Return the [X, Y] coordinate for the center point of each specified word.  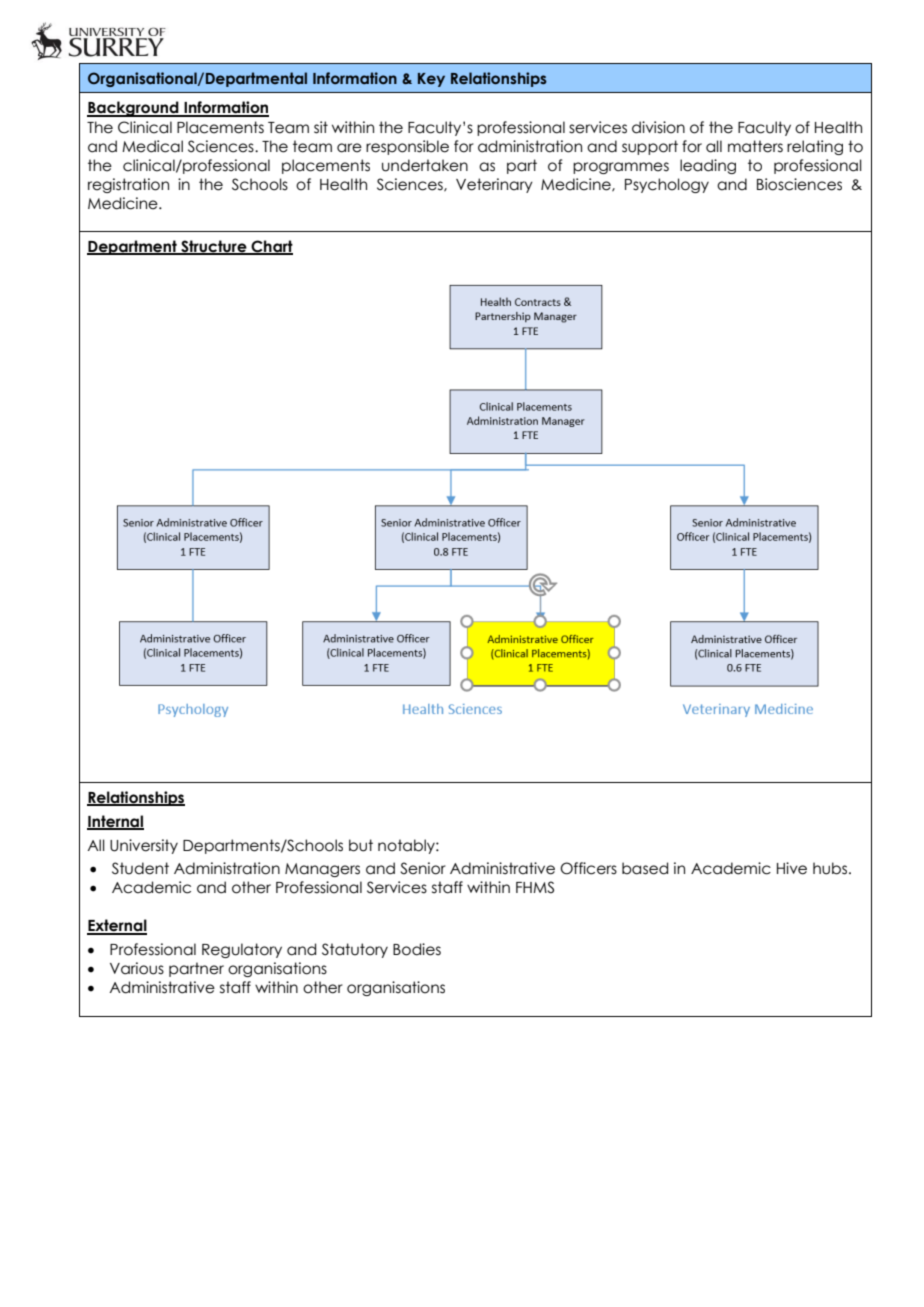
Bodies [417, 949]
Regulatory [242, 950]
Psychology [667, 185]
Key [431, 80]
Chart [271, 247]
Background [134, 109]
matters [755, 146]
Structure [214, 247]
